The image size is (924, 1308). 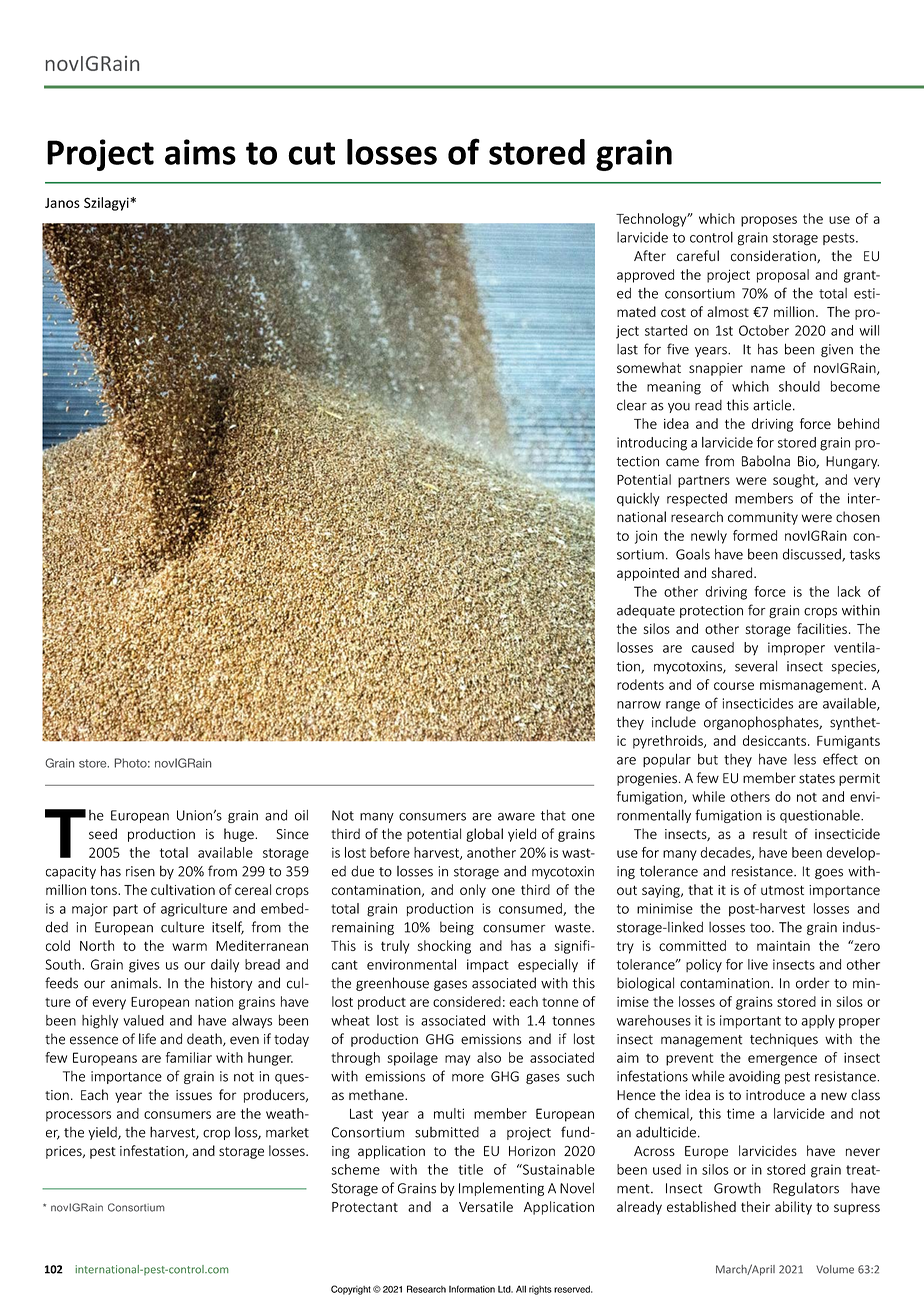 I want to click on facilities, so click(x=822, y=628).
